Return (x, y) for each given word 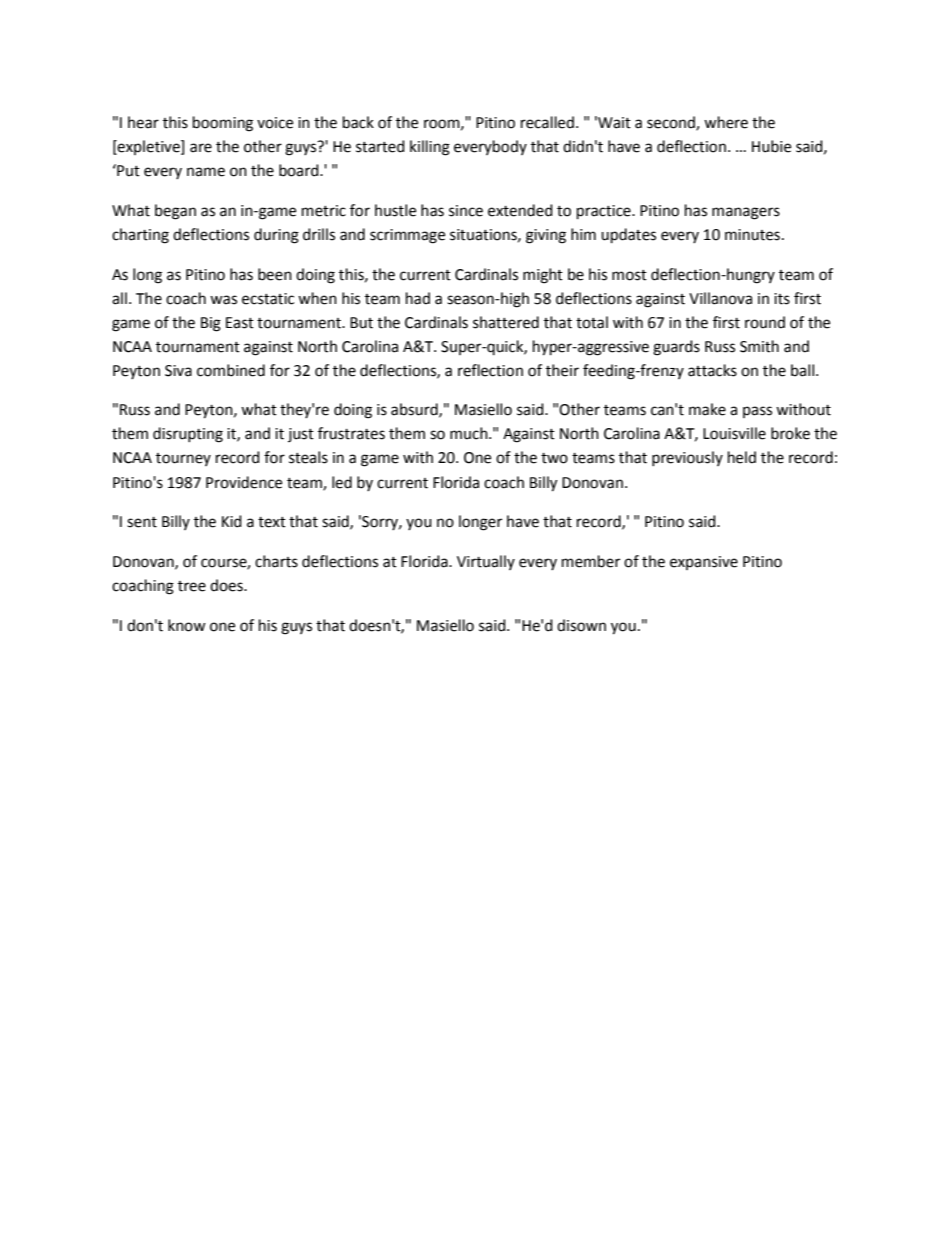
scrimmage (407, 236)
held (742, 457)
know (187, 625)
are (201, 148)
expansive (704, 563)
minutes (752, 235)
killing (430, 148)
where (726, 122)
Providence (244, 482)
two (554, 458)
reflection (490, 370)
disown (581, 625)
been (275, 274)
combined (231, 370)
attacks (712, 370)
